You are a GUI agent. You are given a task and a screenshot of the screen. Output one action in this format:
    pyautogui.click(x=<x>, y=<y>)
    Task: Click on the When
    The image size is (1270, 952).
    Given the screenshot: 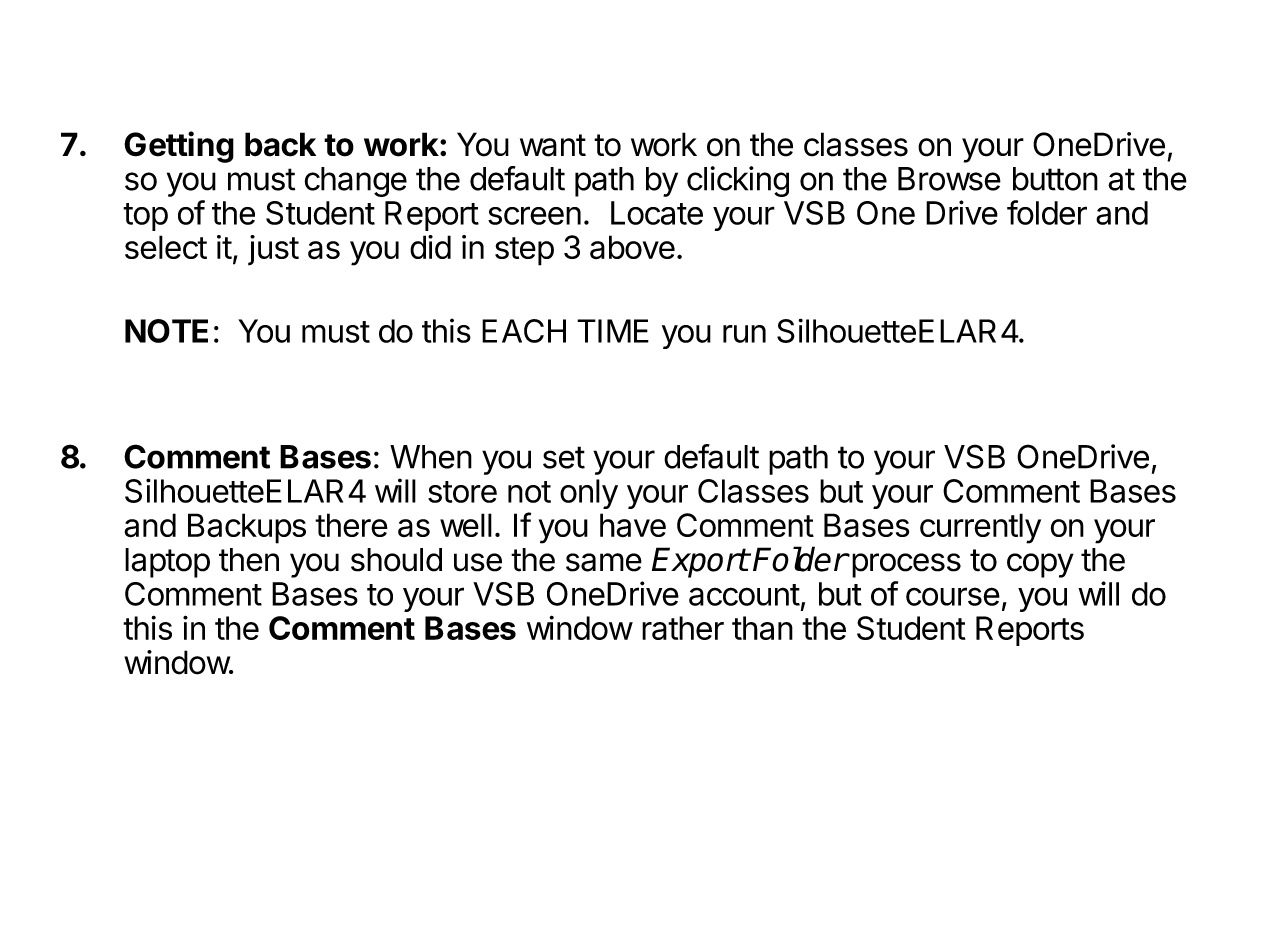 What is the action you would take?
    pyautogui.click(x=431, y=457)
